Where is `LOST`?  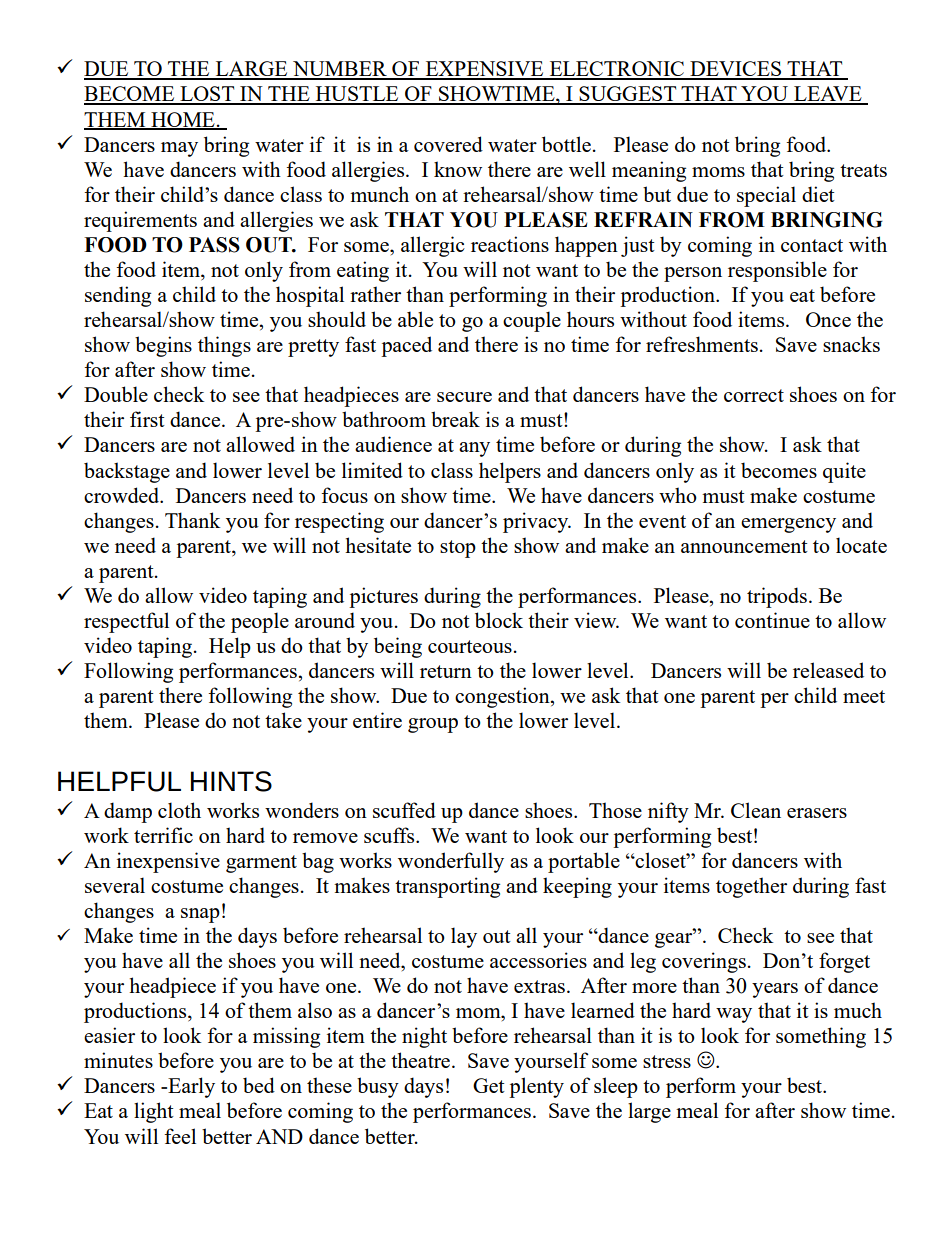
LOST is located at coordinates (207, 95).
